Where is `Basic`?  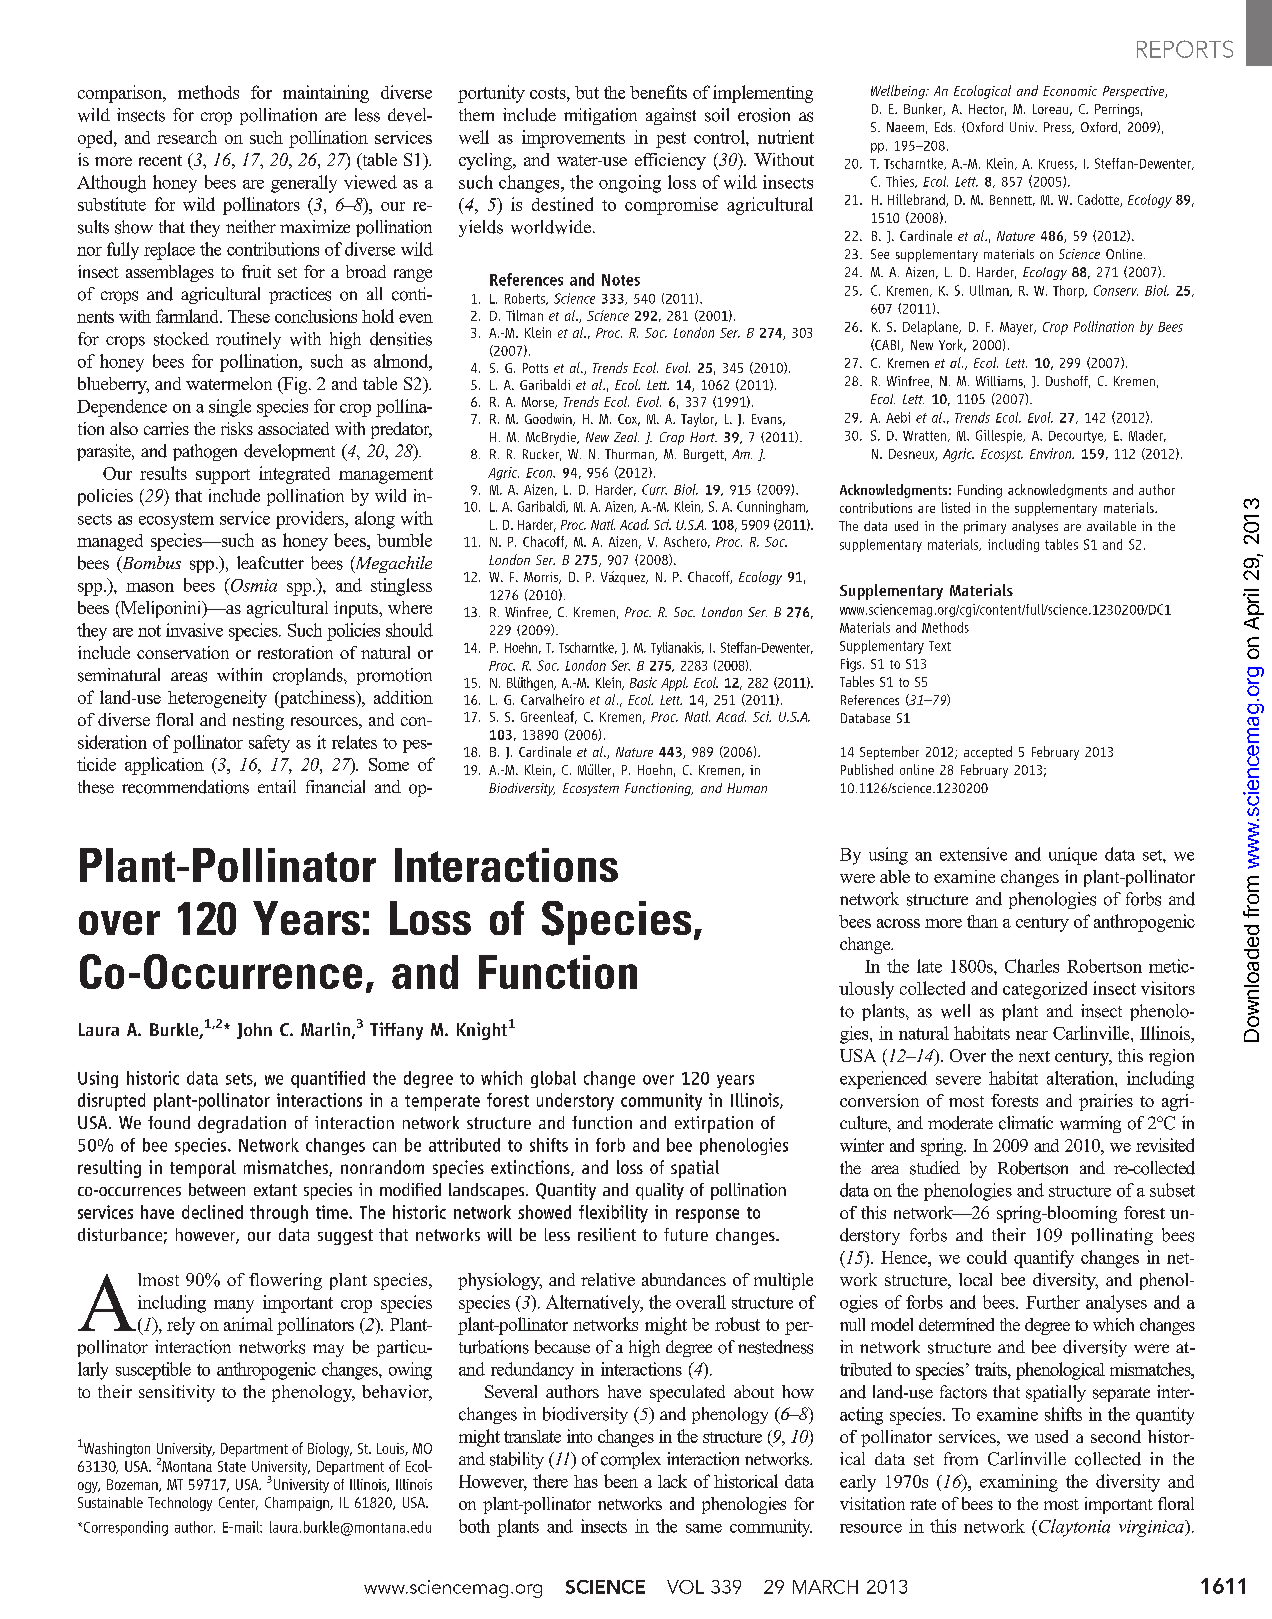 Basic is located at coordinates (643, 682).
